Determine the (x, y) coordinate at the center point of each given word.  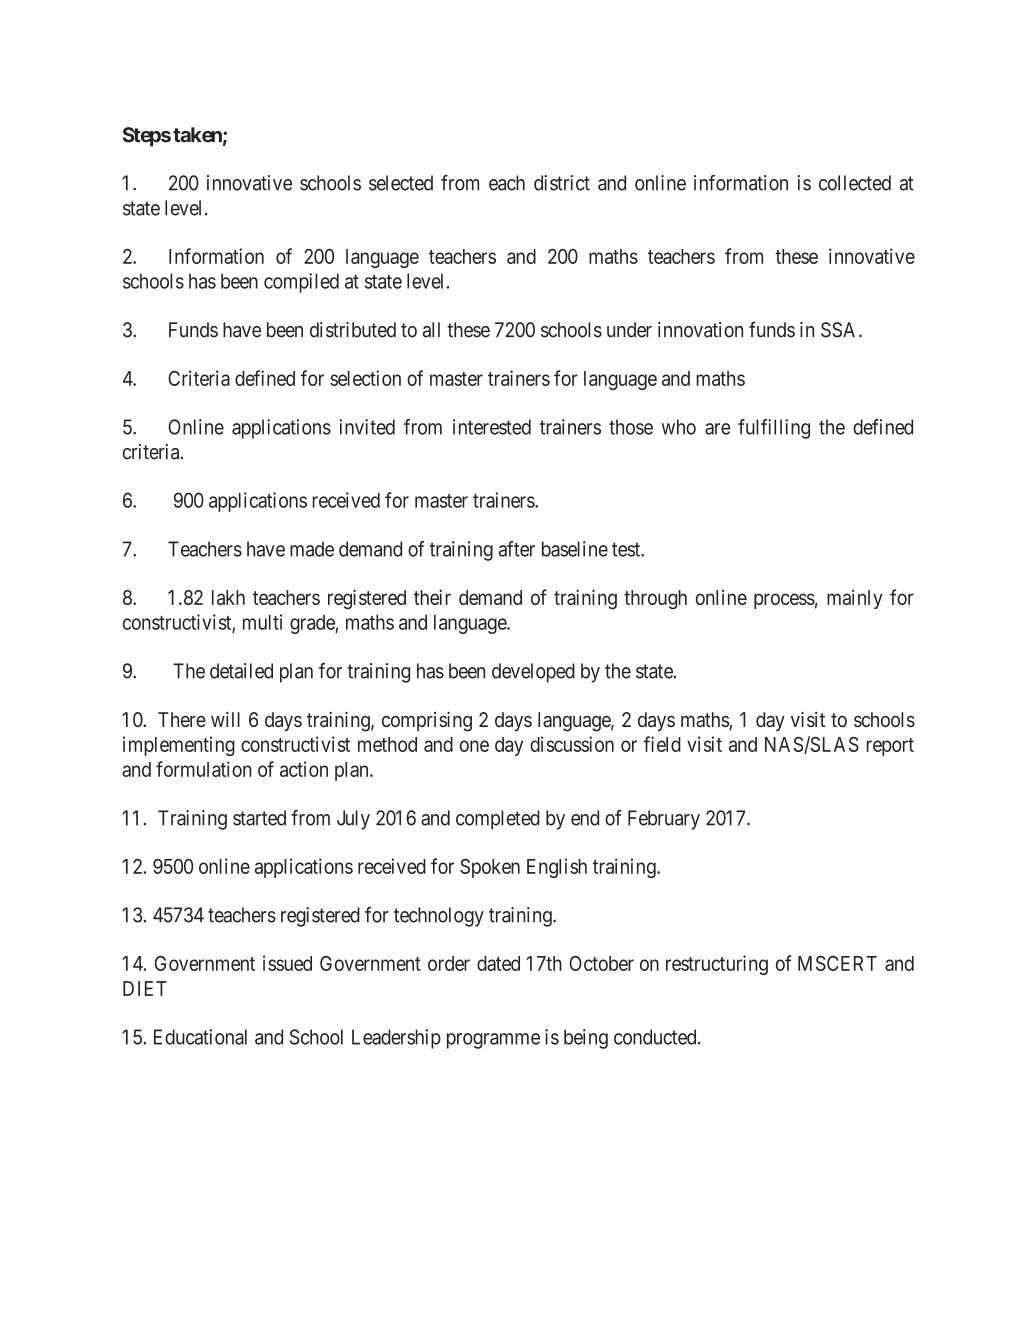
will (225, 719)
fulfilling (774, 429)
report (890, 747)
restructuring (717, 965)
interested (492, 427)
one (474, 746)
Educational (200, 1037)
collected (855, 183)
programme (493, 1041)
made (312, 549)
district (562, 183)
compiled (301, 283)
